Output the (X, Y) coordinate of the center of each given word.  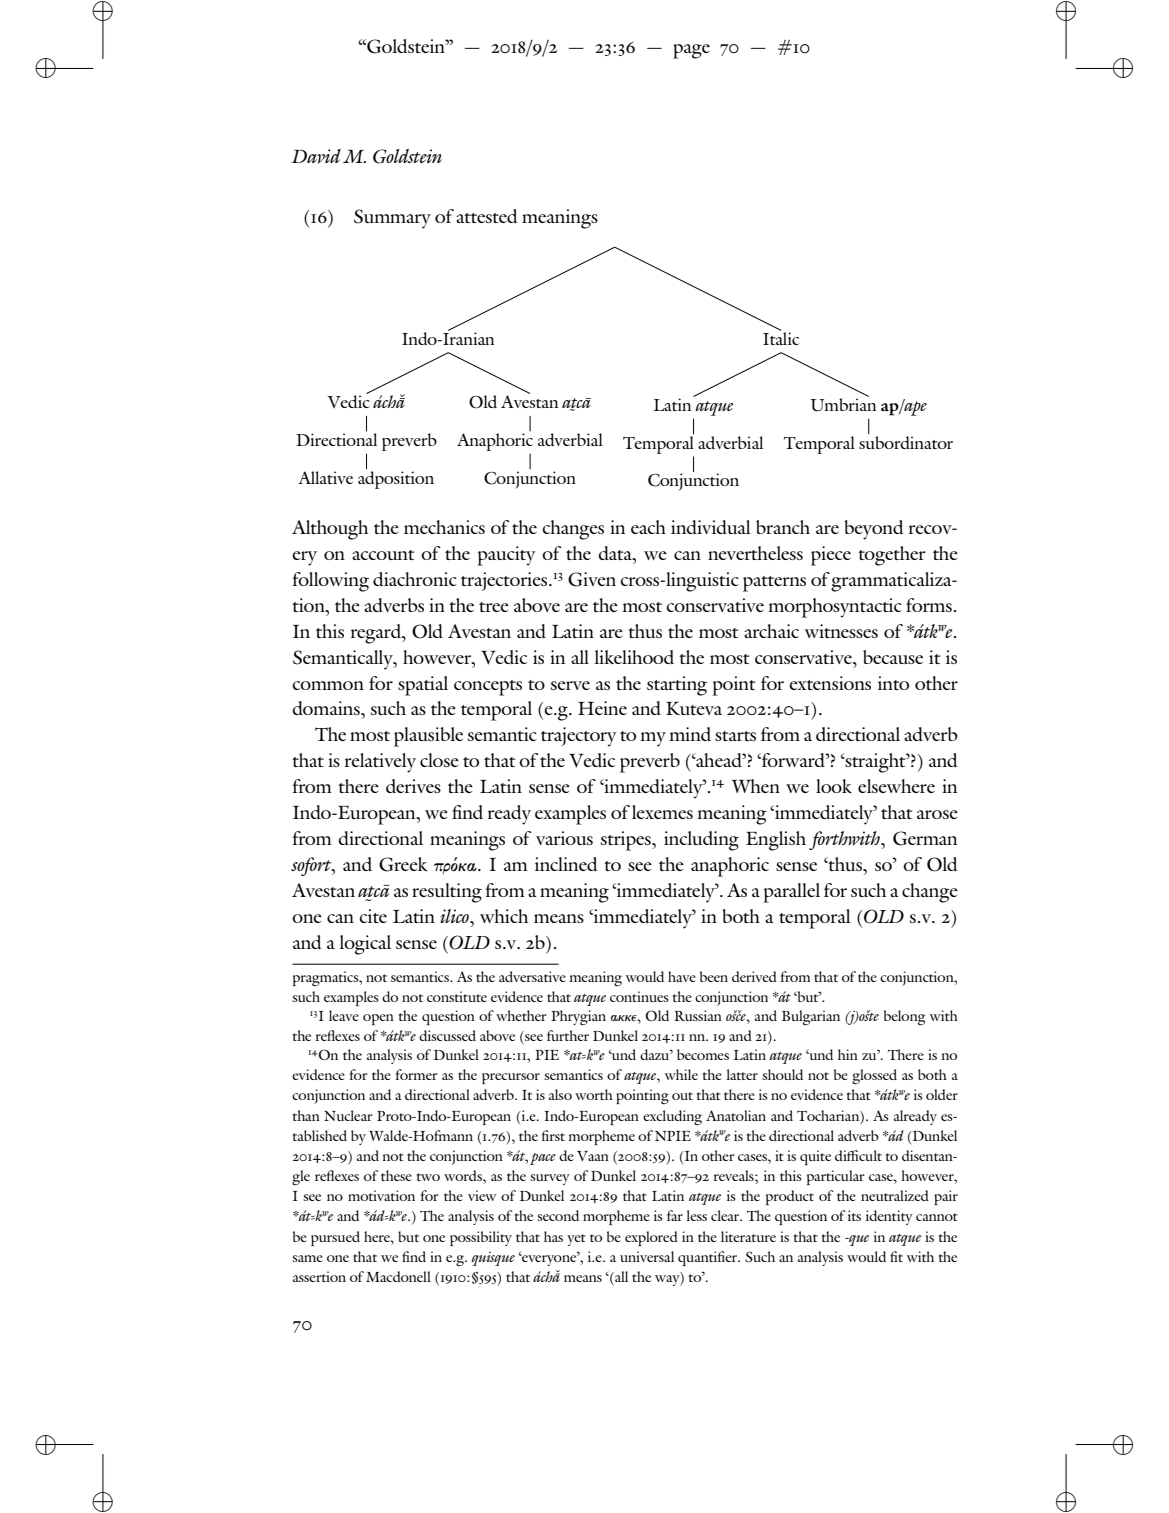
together (892, 556)
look (834, 786)
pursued (335, 1238)
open (378, 1019)
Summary (392, 219)
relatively (380, 763)
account (383, 555)
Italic (781, 337)
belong (904, 1017)
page (691, 51)
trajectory (579, 737)
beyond (874, 530)
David (316, 156)
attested (487, 216)
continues (639, 996)
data (616, 553)
